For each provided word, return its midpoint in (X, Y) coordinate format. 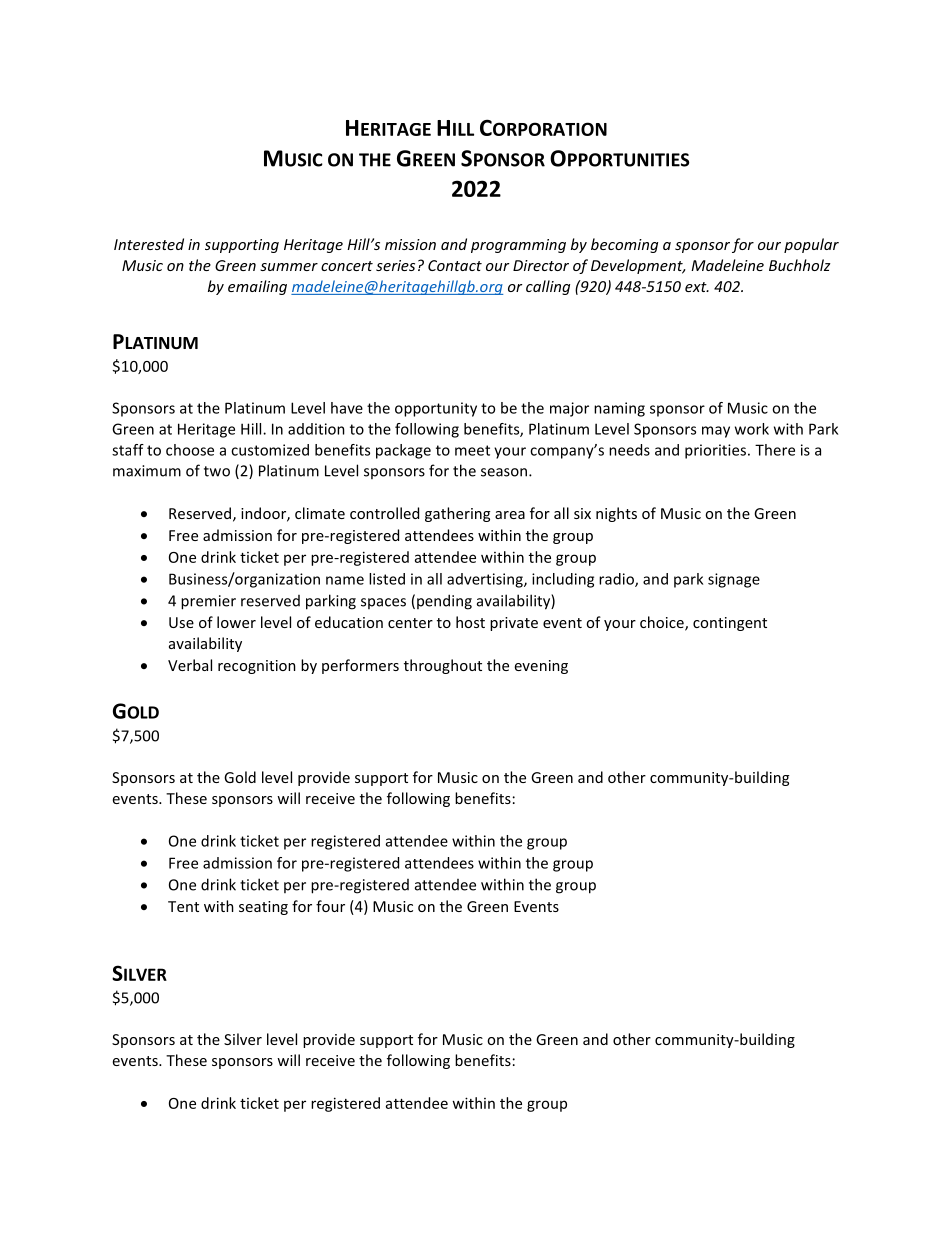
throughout (443, 666)
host (470, 622)
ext (697, 287)
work (752, 429)
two (217, 471)
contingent (730, 624)
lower (236, 622)
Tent (183, 906)
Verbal (190, 665)
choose (190, 450)
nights (616, 514)
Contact (455, 265)
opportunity (436, 409)
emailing (257, 287)
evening (541, 667)
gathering (457, 514)
